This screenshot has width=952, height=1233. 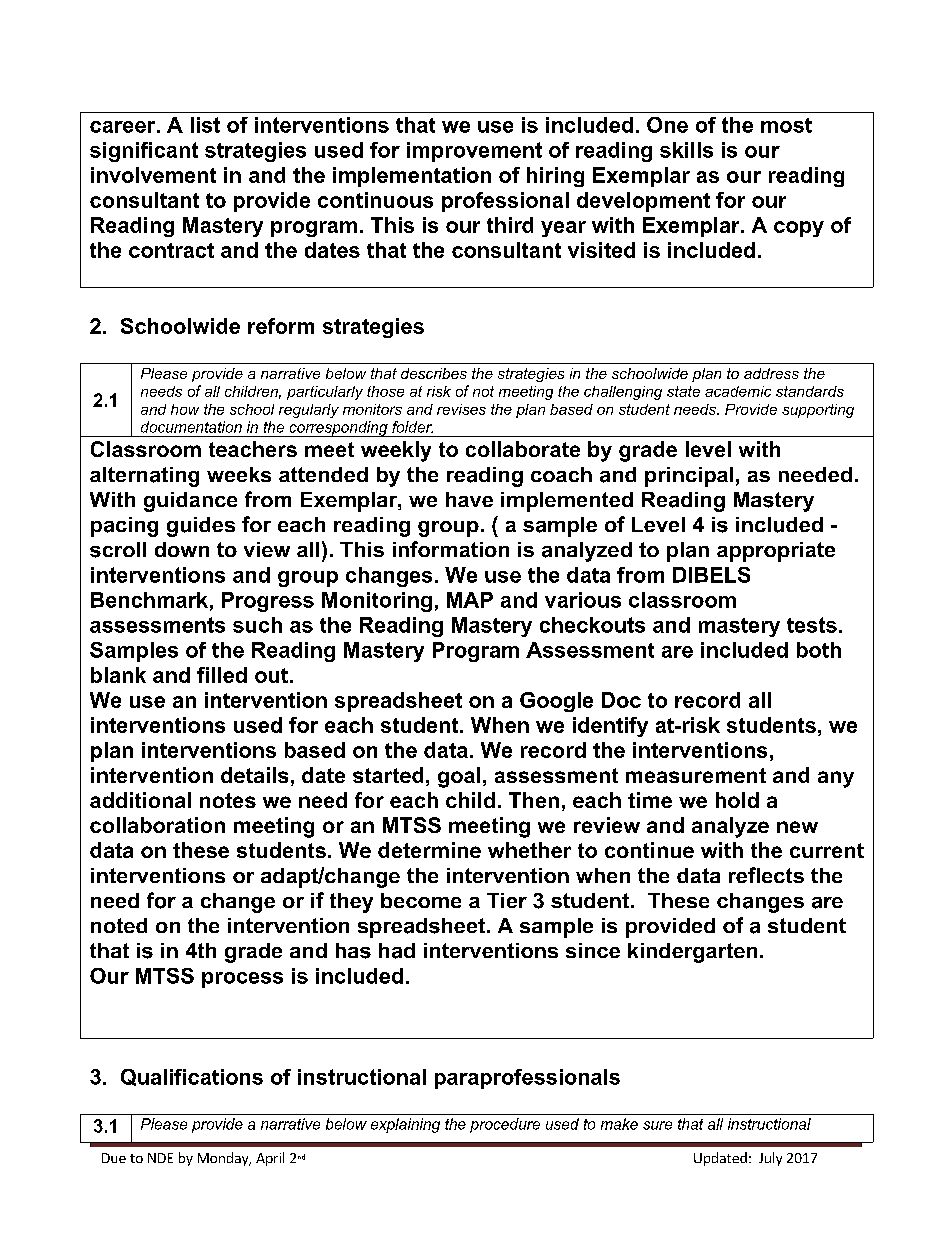 What do you see at coordinates (737, 800) in the screenshot?
I see `hold` at bounding box center [737, 800].
